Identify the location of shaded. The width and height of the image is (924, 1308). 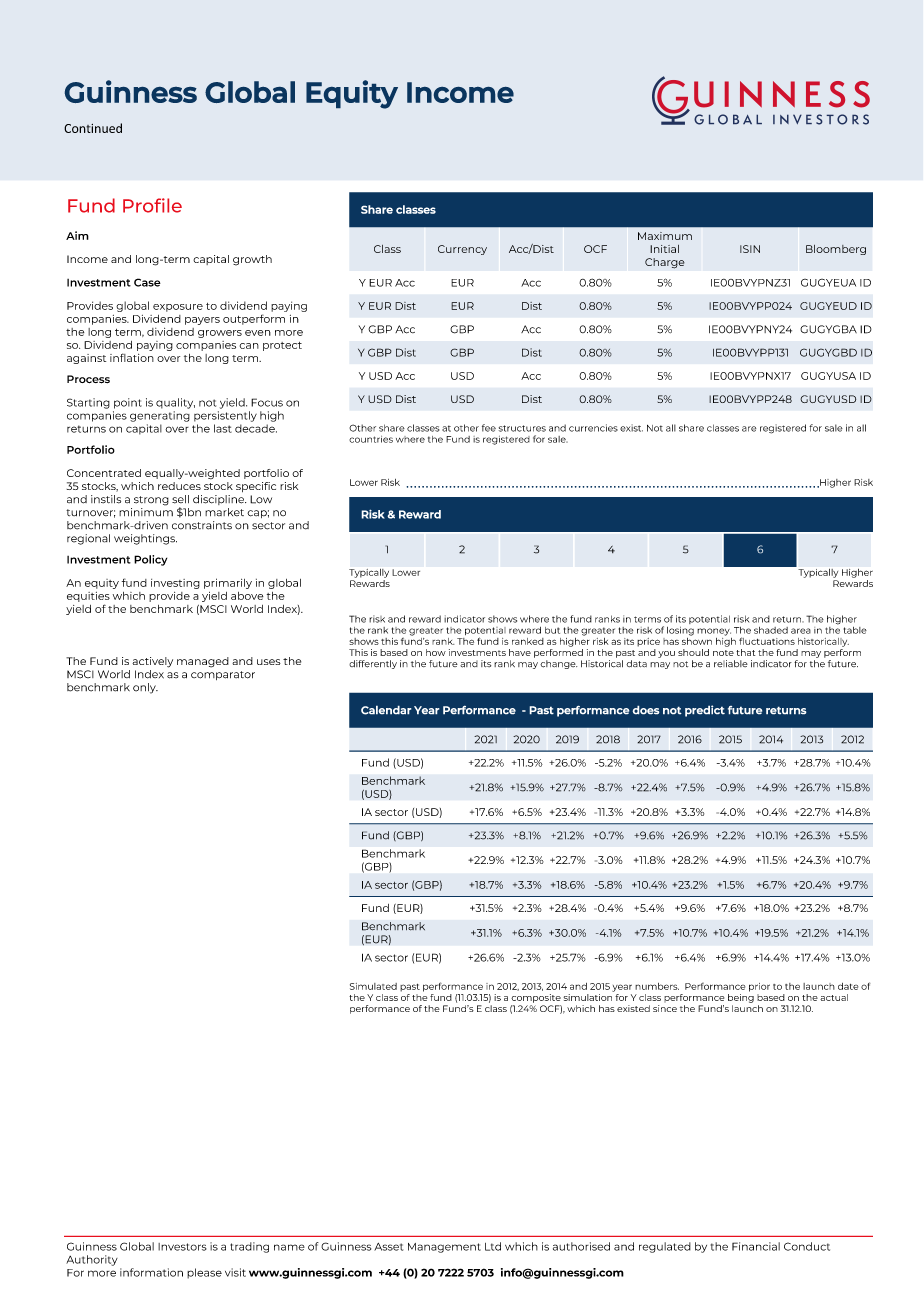
(771, 630).
